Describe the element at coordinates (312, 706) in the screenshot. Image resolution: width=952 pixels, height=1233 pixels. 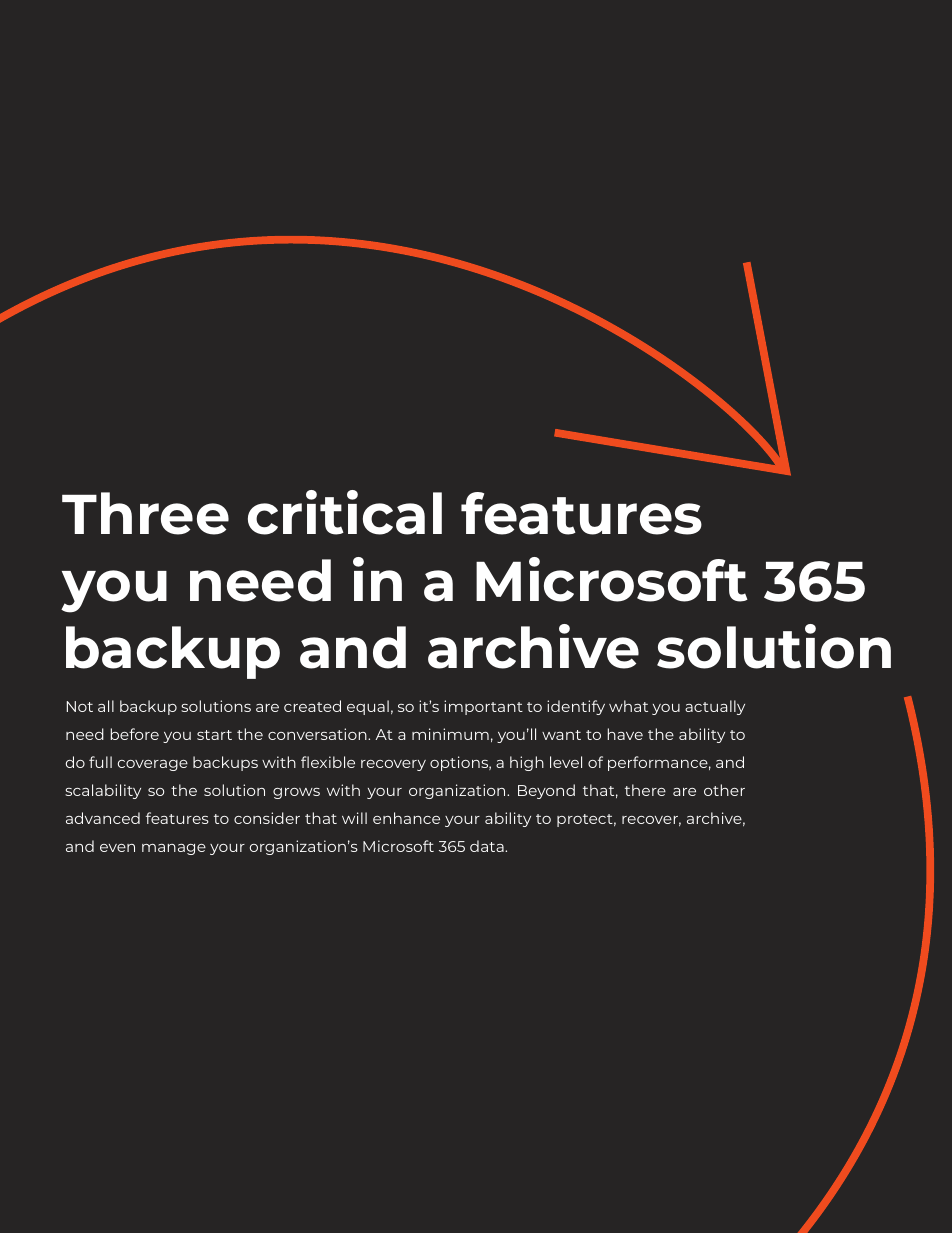
I see `created` at that location.
